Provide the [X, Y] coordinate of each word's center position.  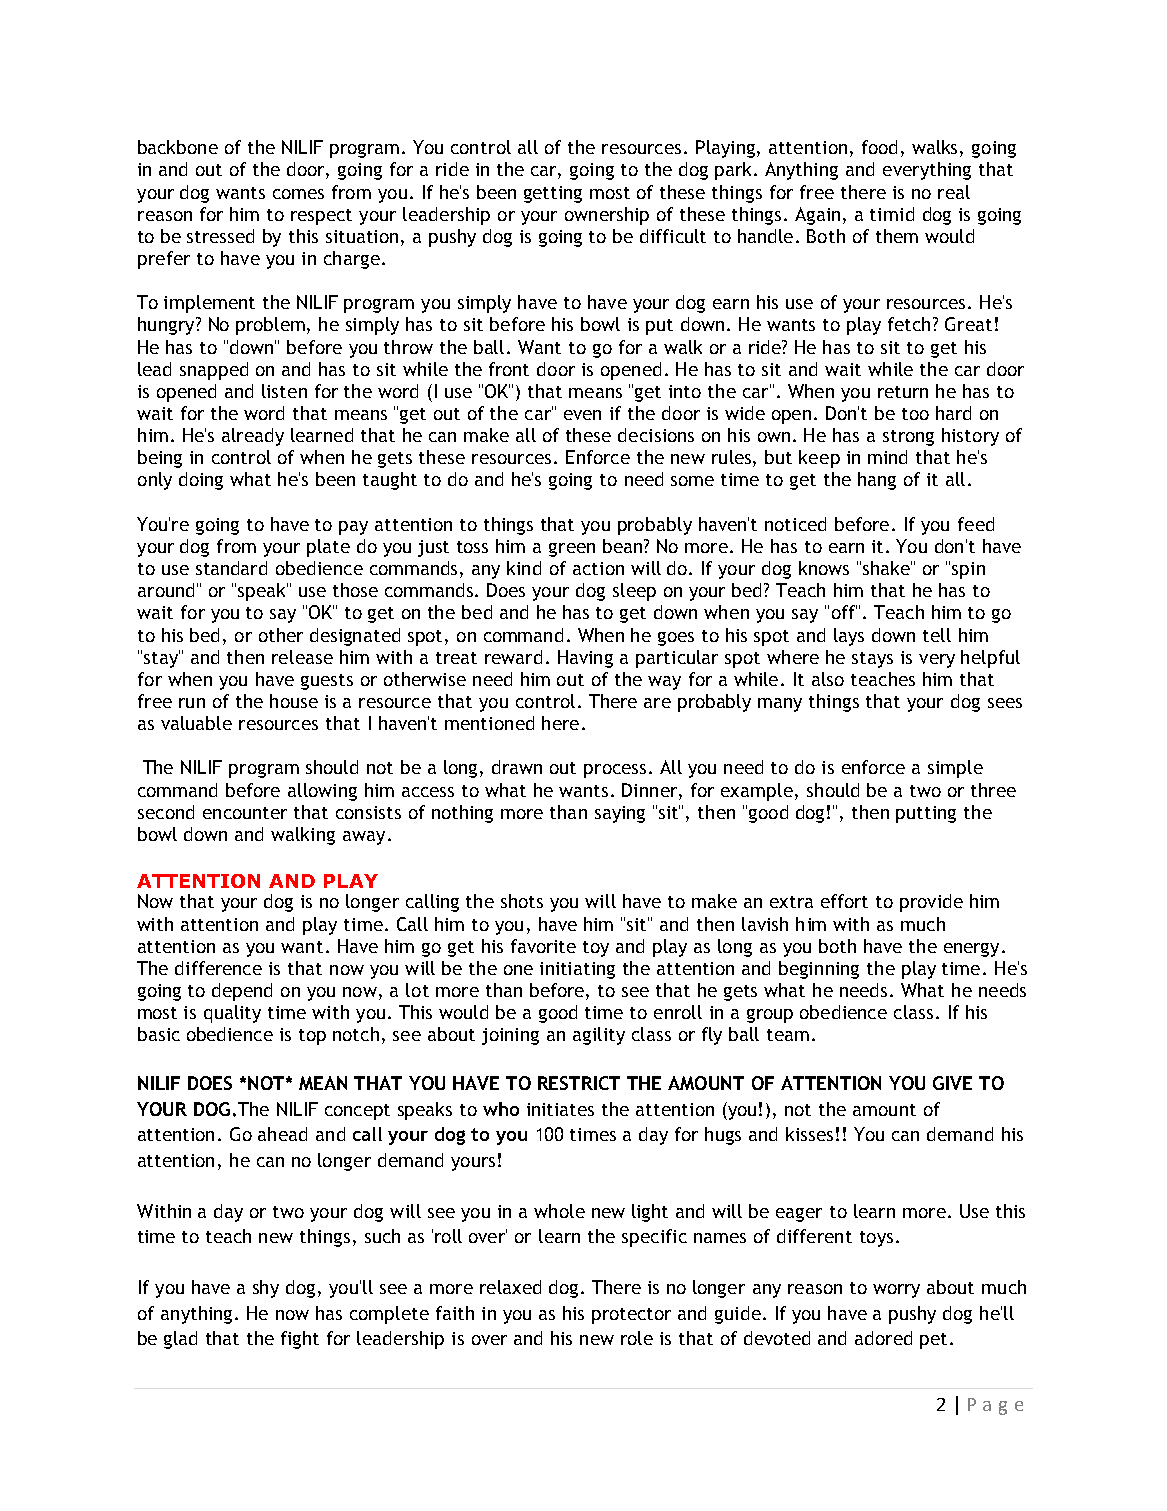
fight [300, 1340]
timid [892, 214]
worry [896, 1291]
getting [553, 194]
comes [298, 194]
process [615, 771]
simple [955, 769]
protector [631, 1316]
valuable [196, 723]
